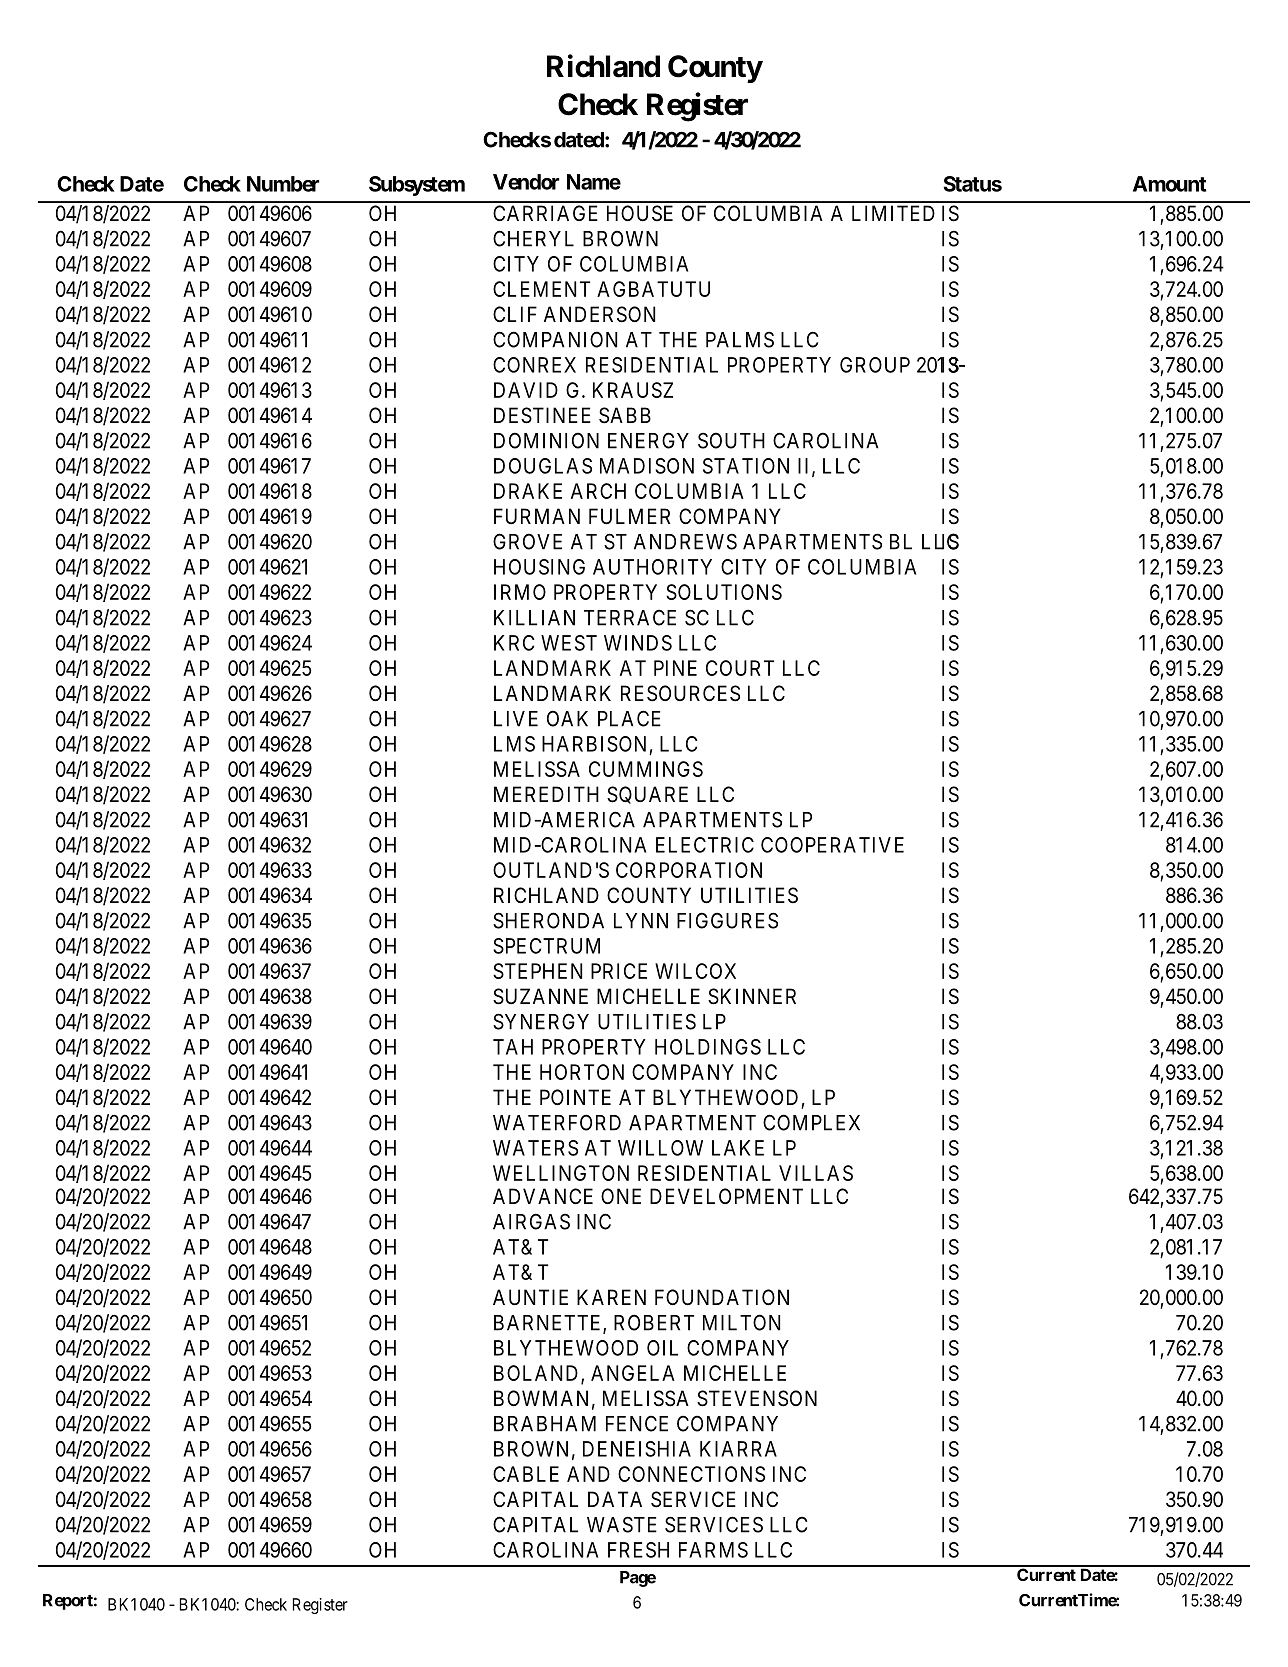  Describe the element at coordinates (705, 845) in the document. I see `ELECTRIC` at that location.
